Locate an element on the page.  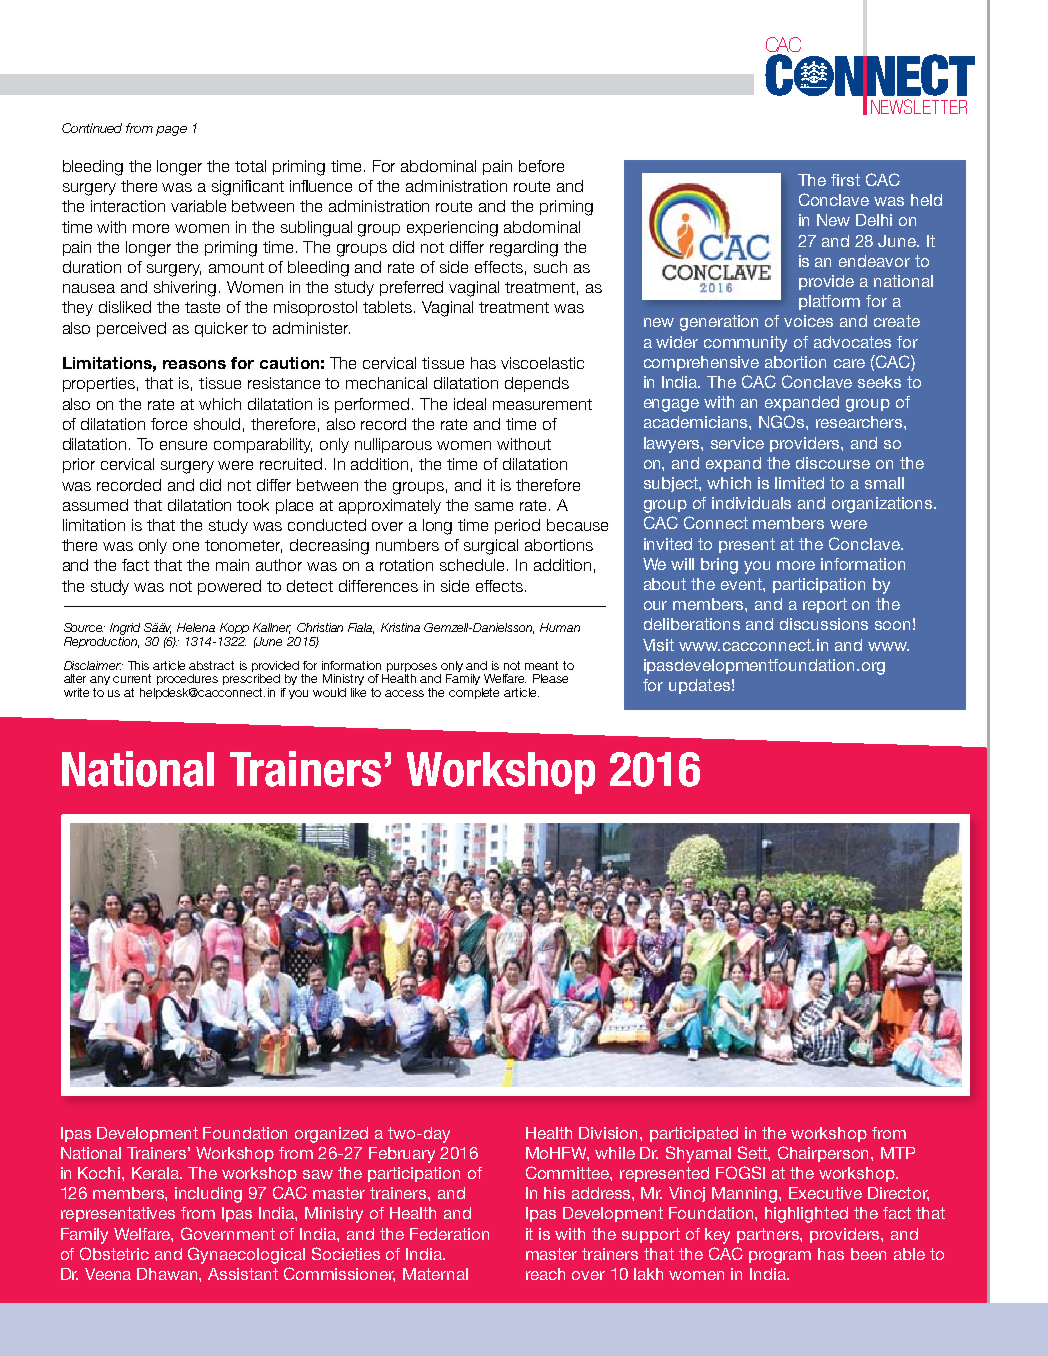
page is located at coordinates (171, 131).
